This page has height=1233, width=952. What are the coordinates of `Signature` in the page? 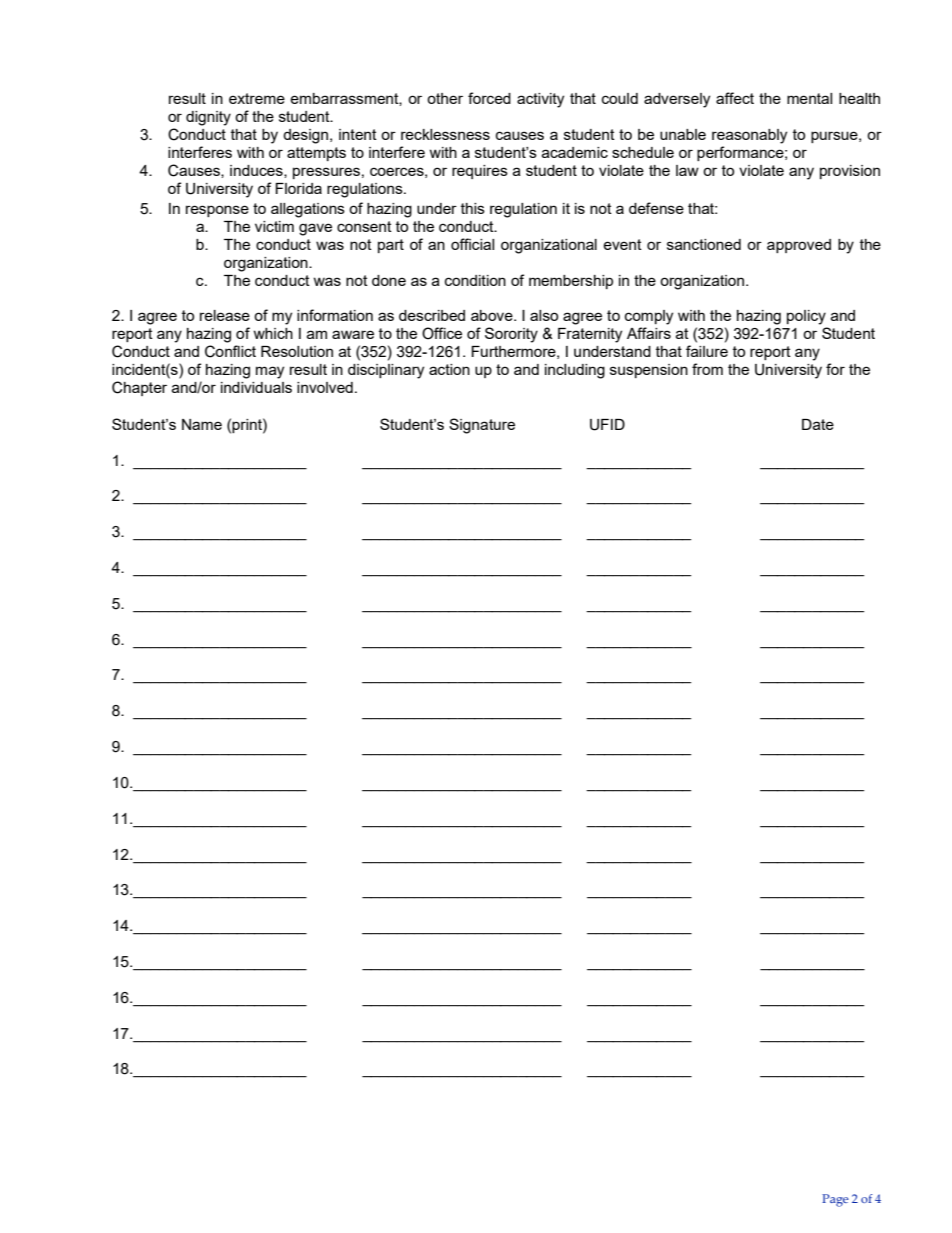 It's located at (482, 426).
